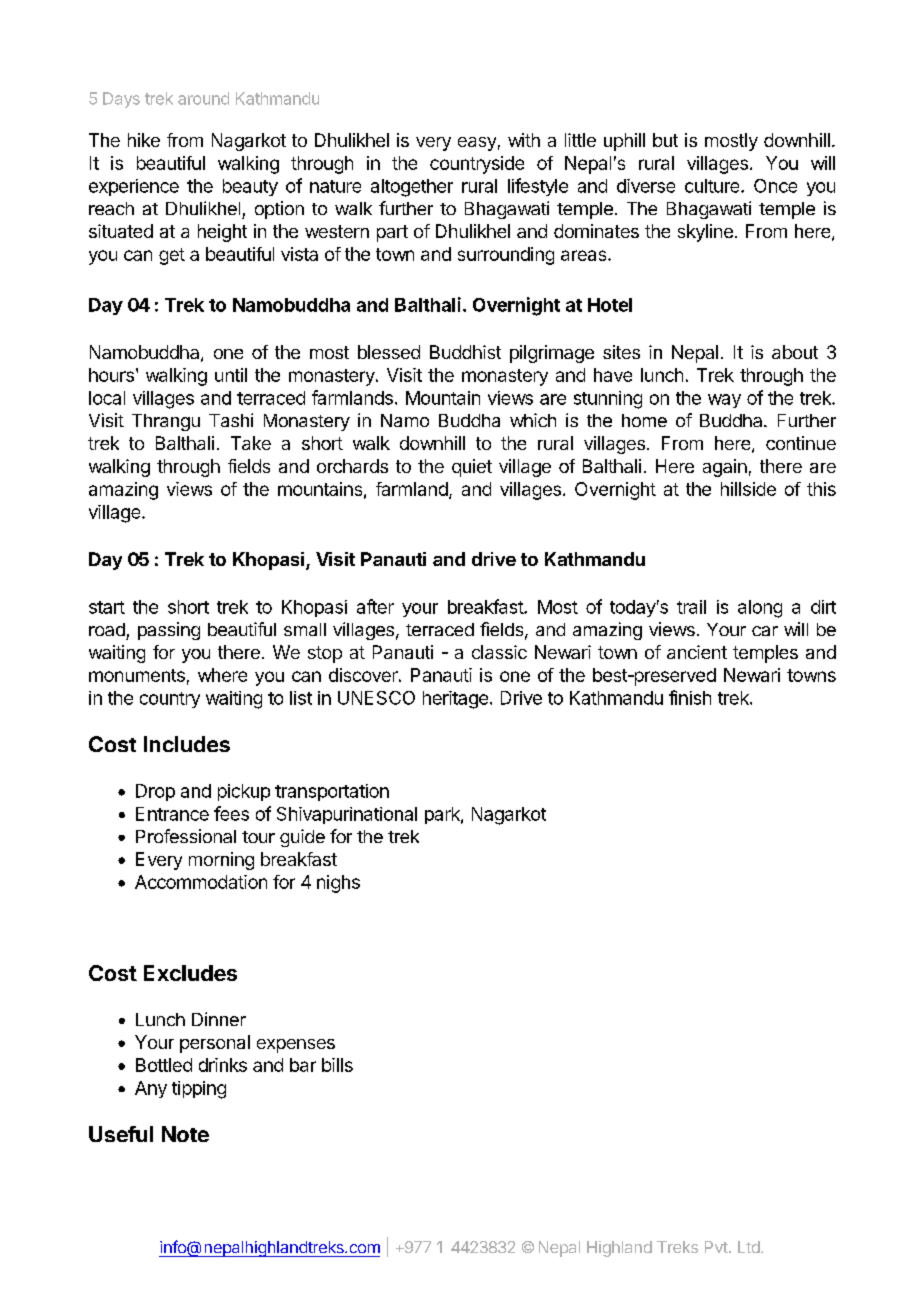 The height and width of the screenshot is (1308, 924). I want to click on heritage, so click(455, 700).
